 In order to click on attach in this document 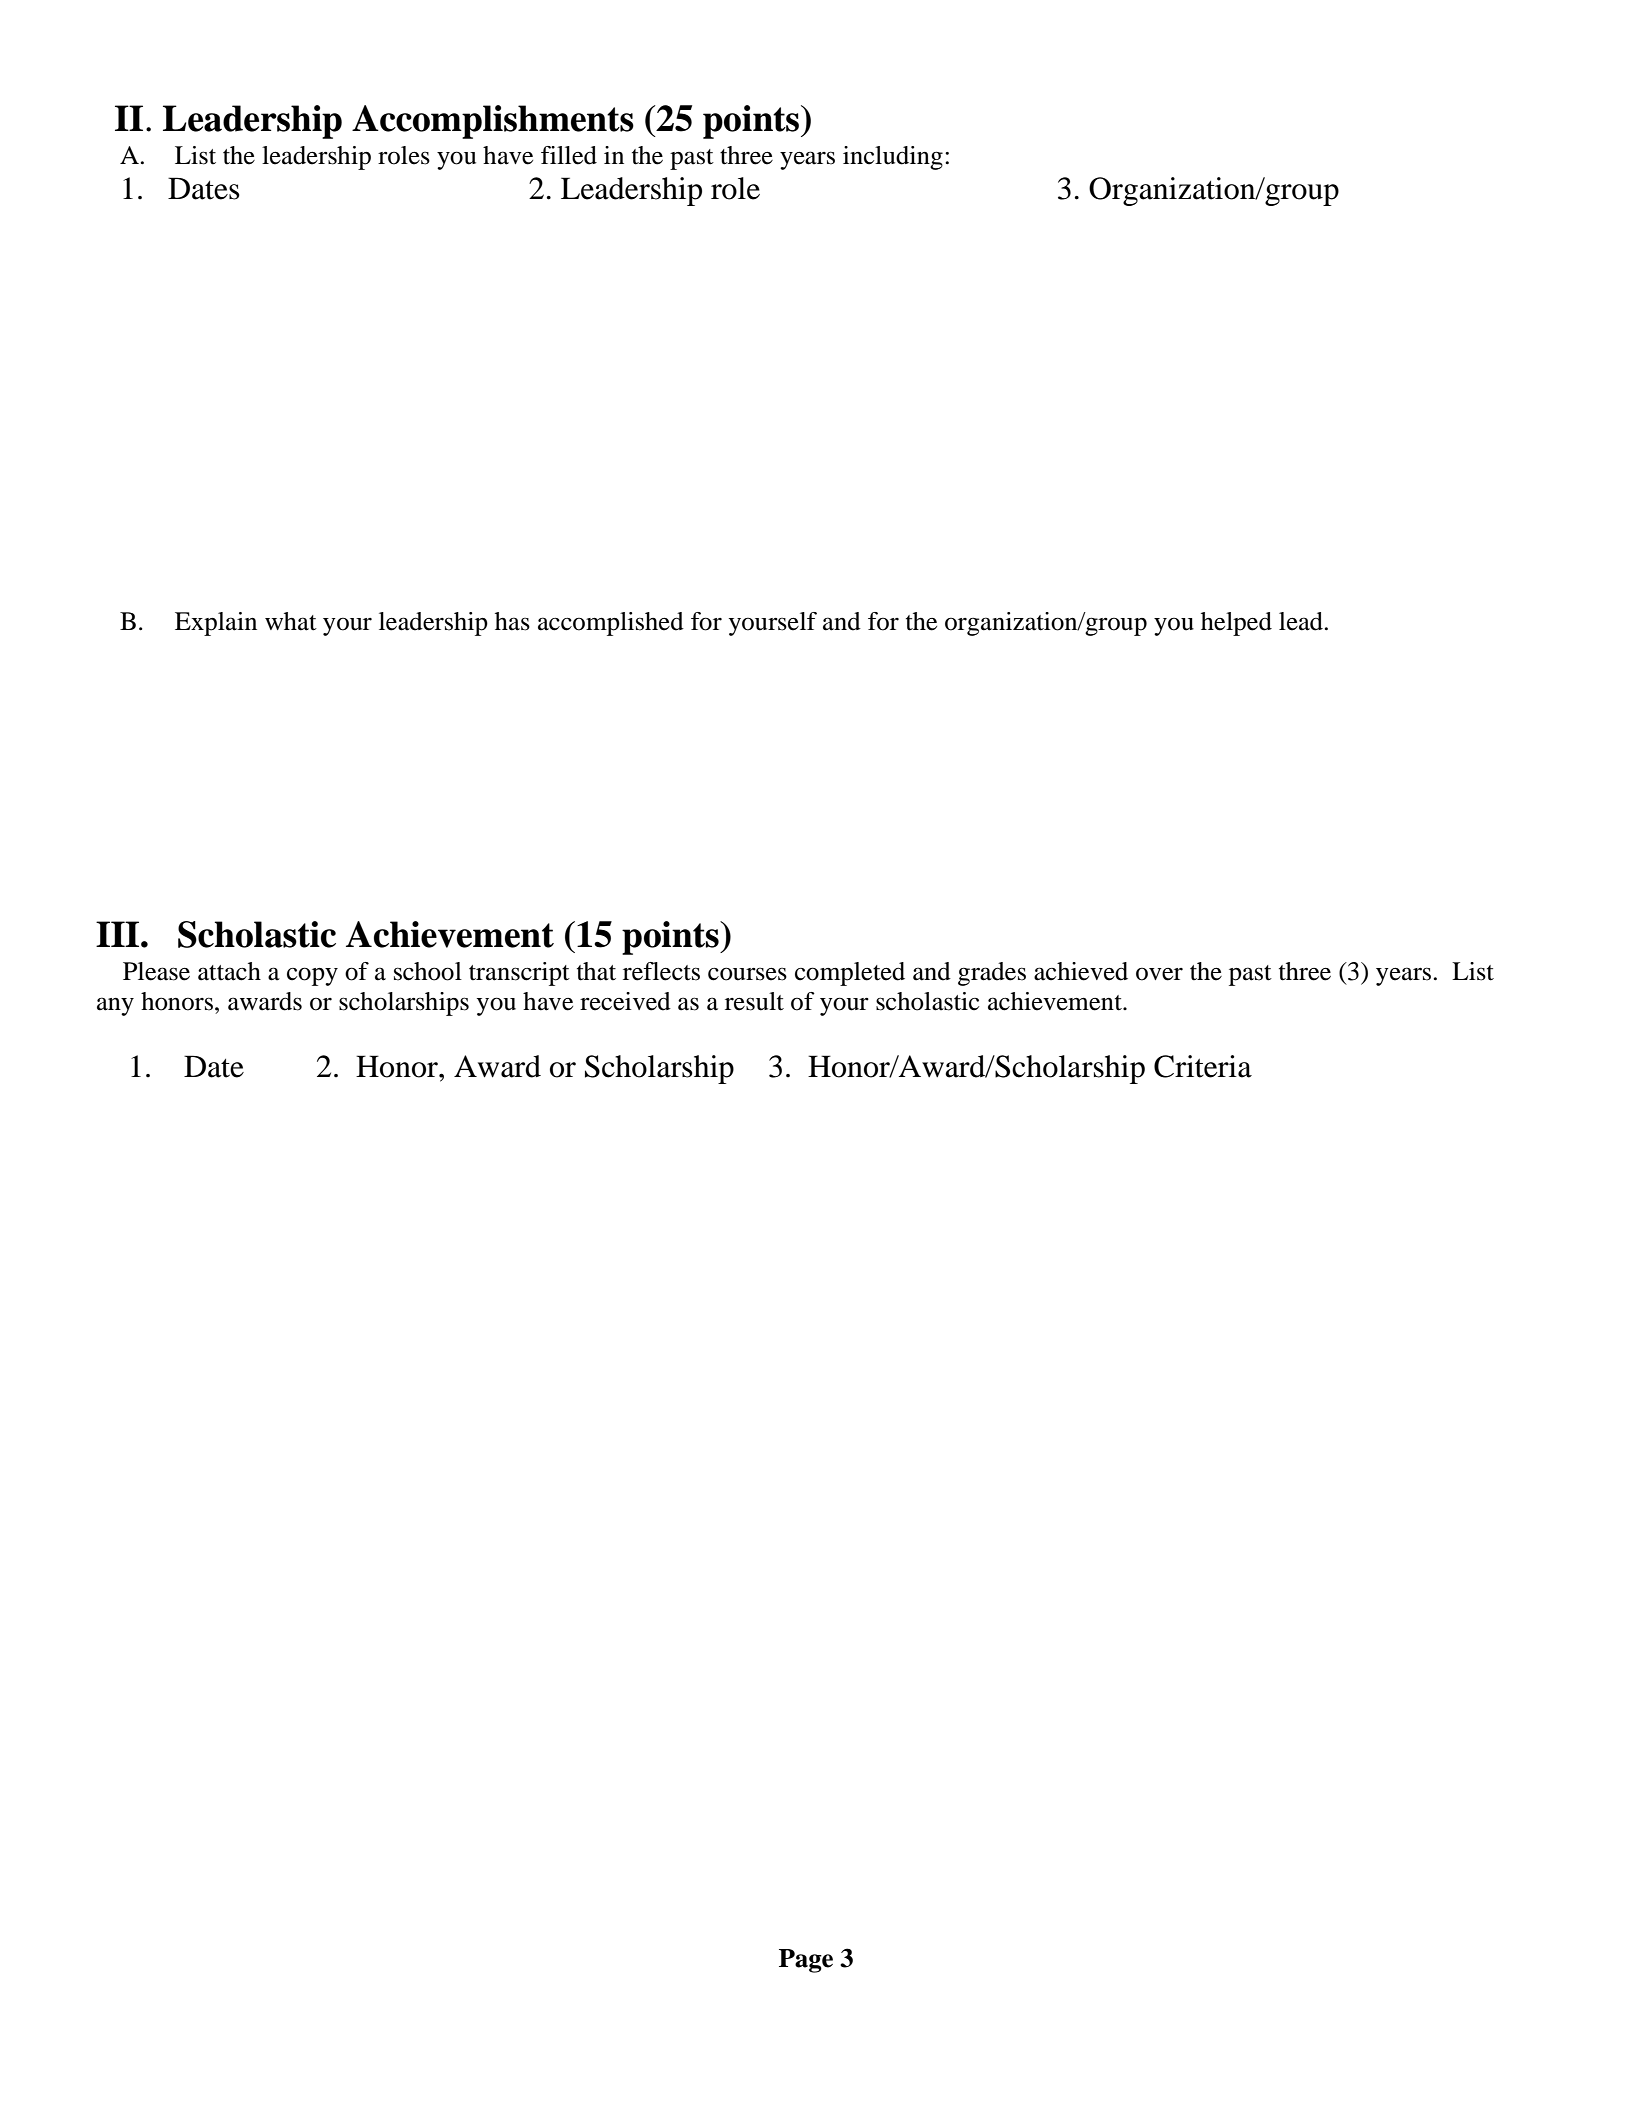, I will do `click(229, 971)`.
